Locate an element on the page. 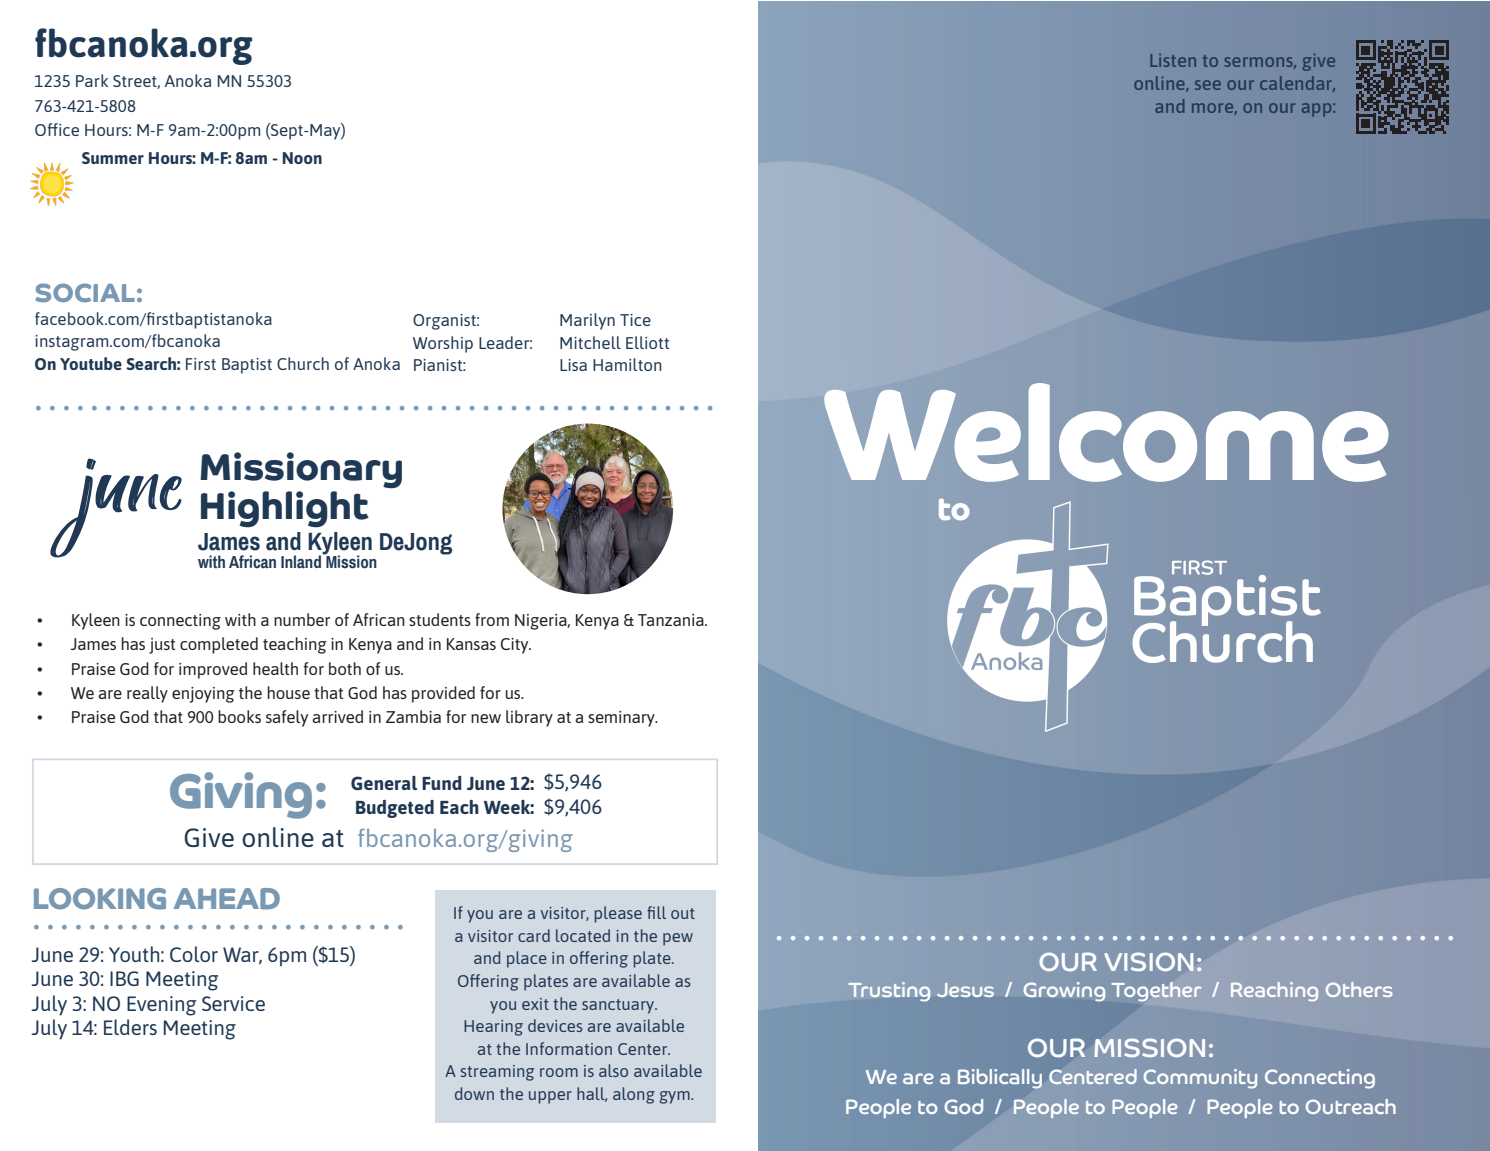 The width and height of the document is (1490, 1151). Park is located at coordinates (92, 80).
